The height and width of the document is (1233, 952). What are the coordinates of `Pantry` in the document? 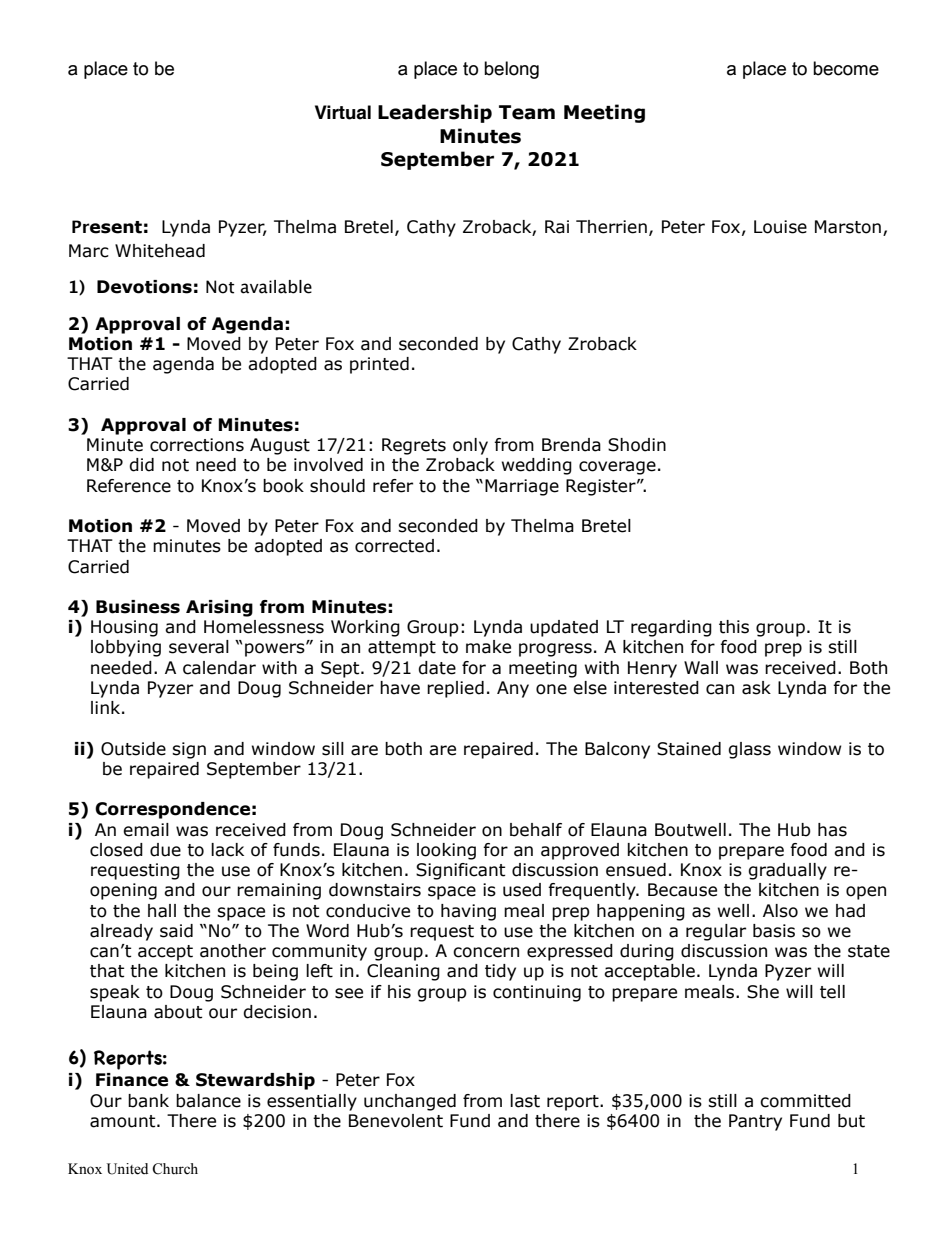 It's located at (755, 1122).
